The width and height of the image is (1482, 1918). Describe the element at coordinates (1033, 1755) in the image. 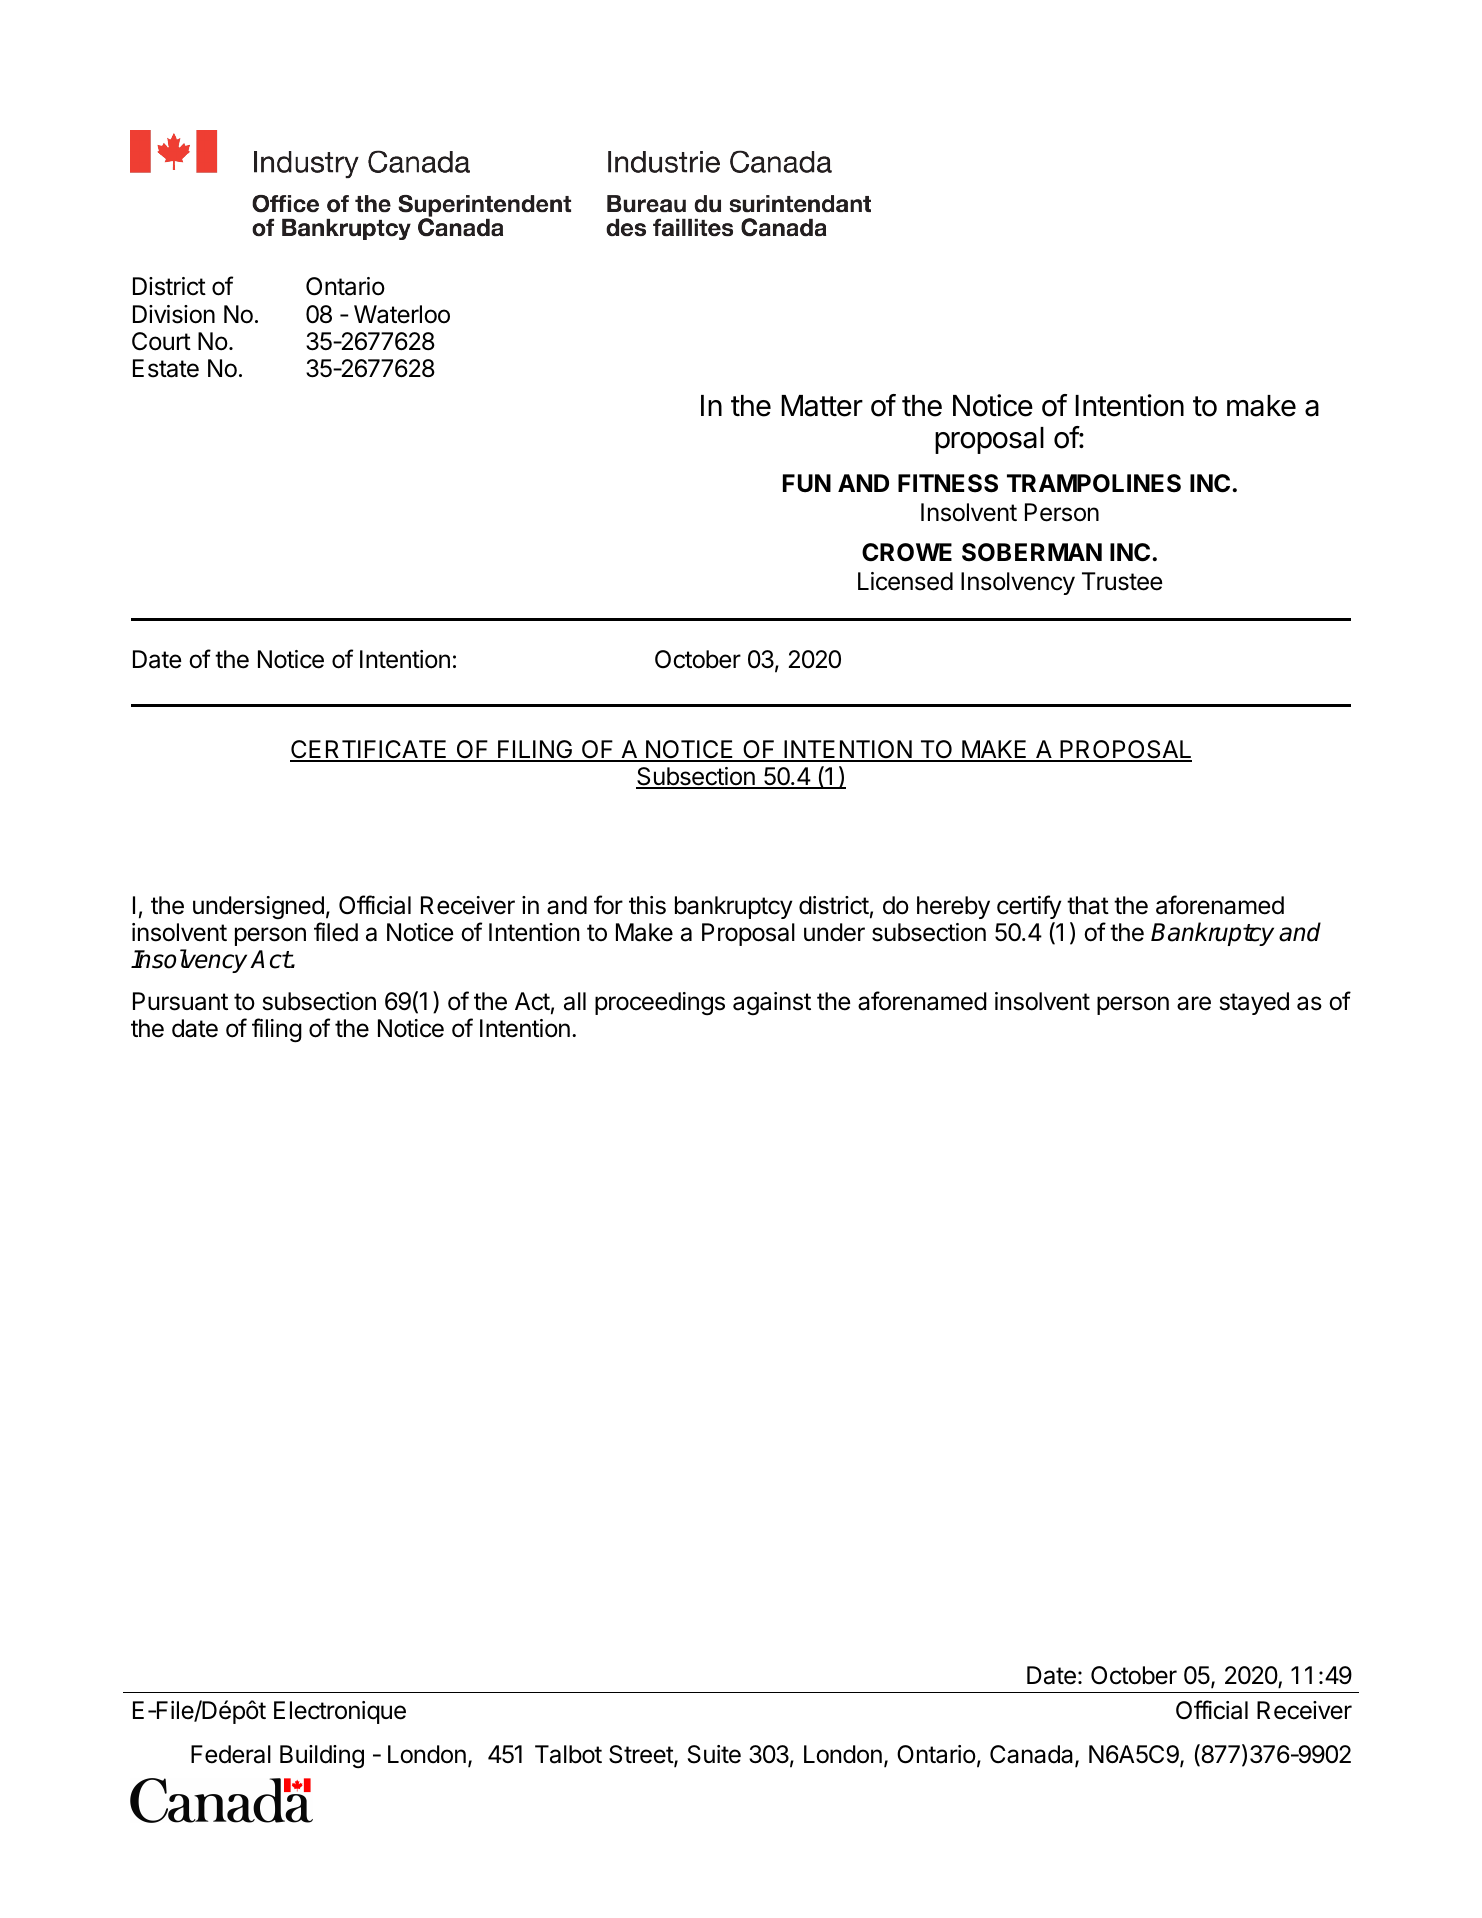

I see `Canada` at that location.
